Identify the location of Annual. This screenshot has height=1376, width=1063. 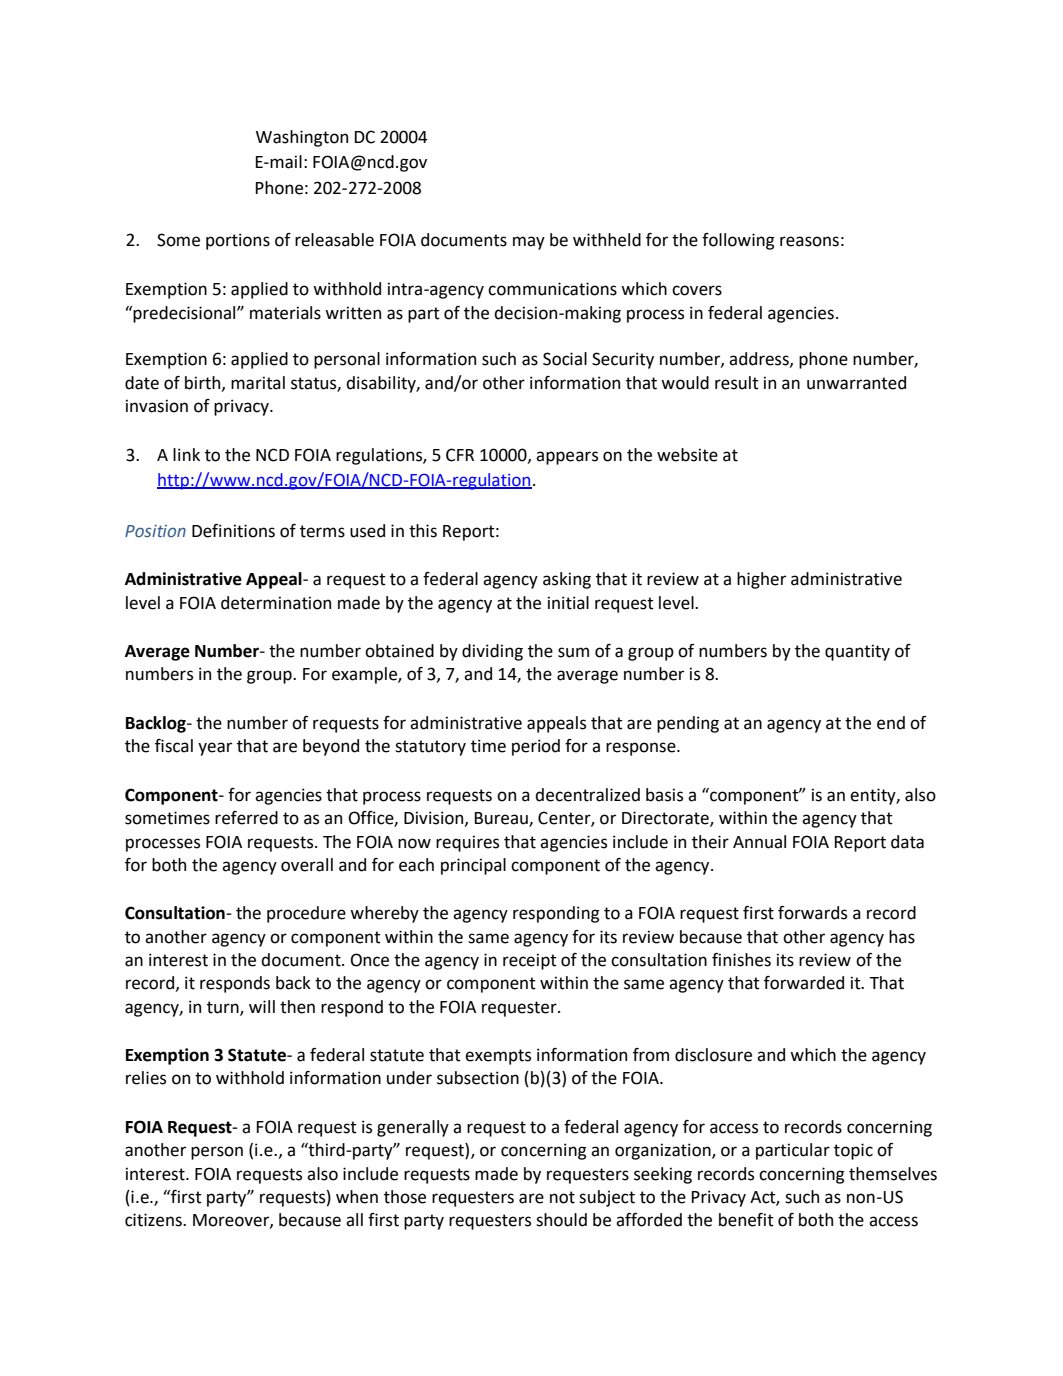
(759, 842).
